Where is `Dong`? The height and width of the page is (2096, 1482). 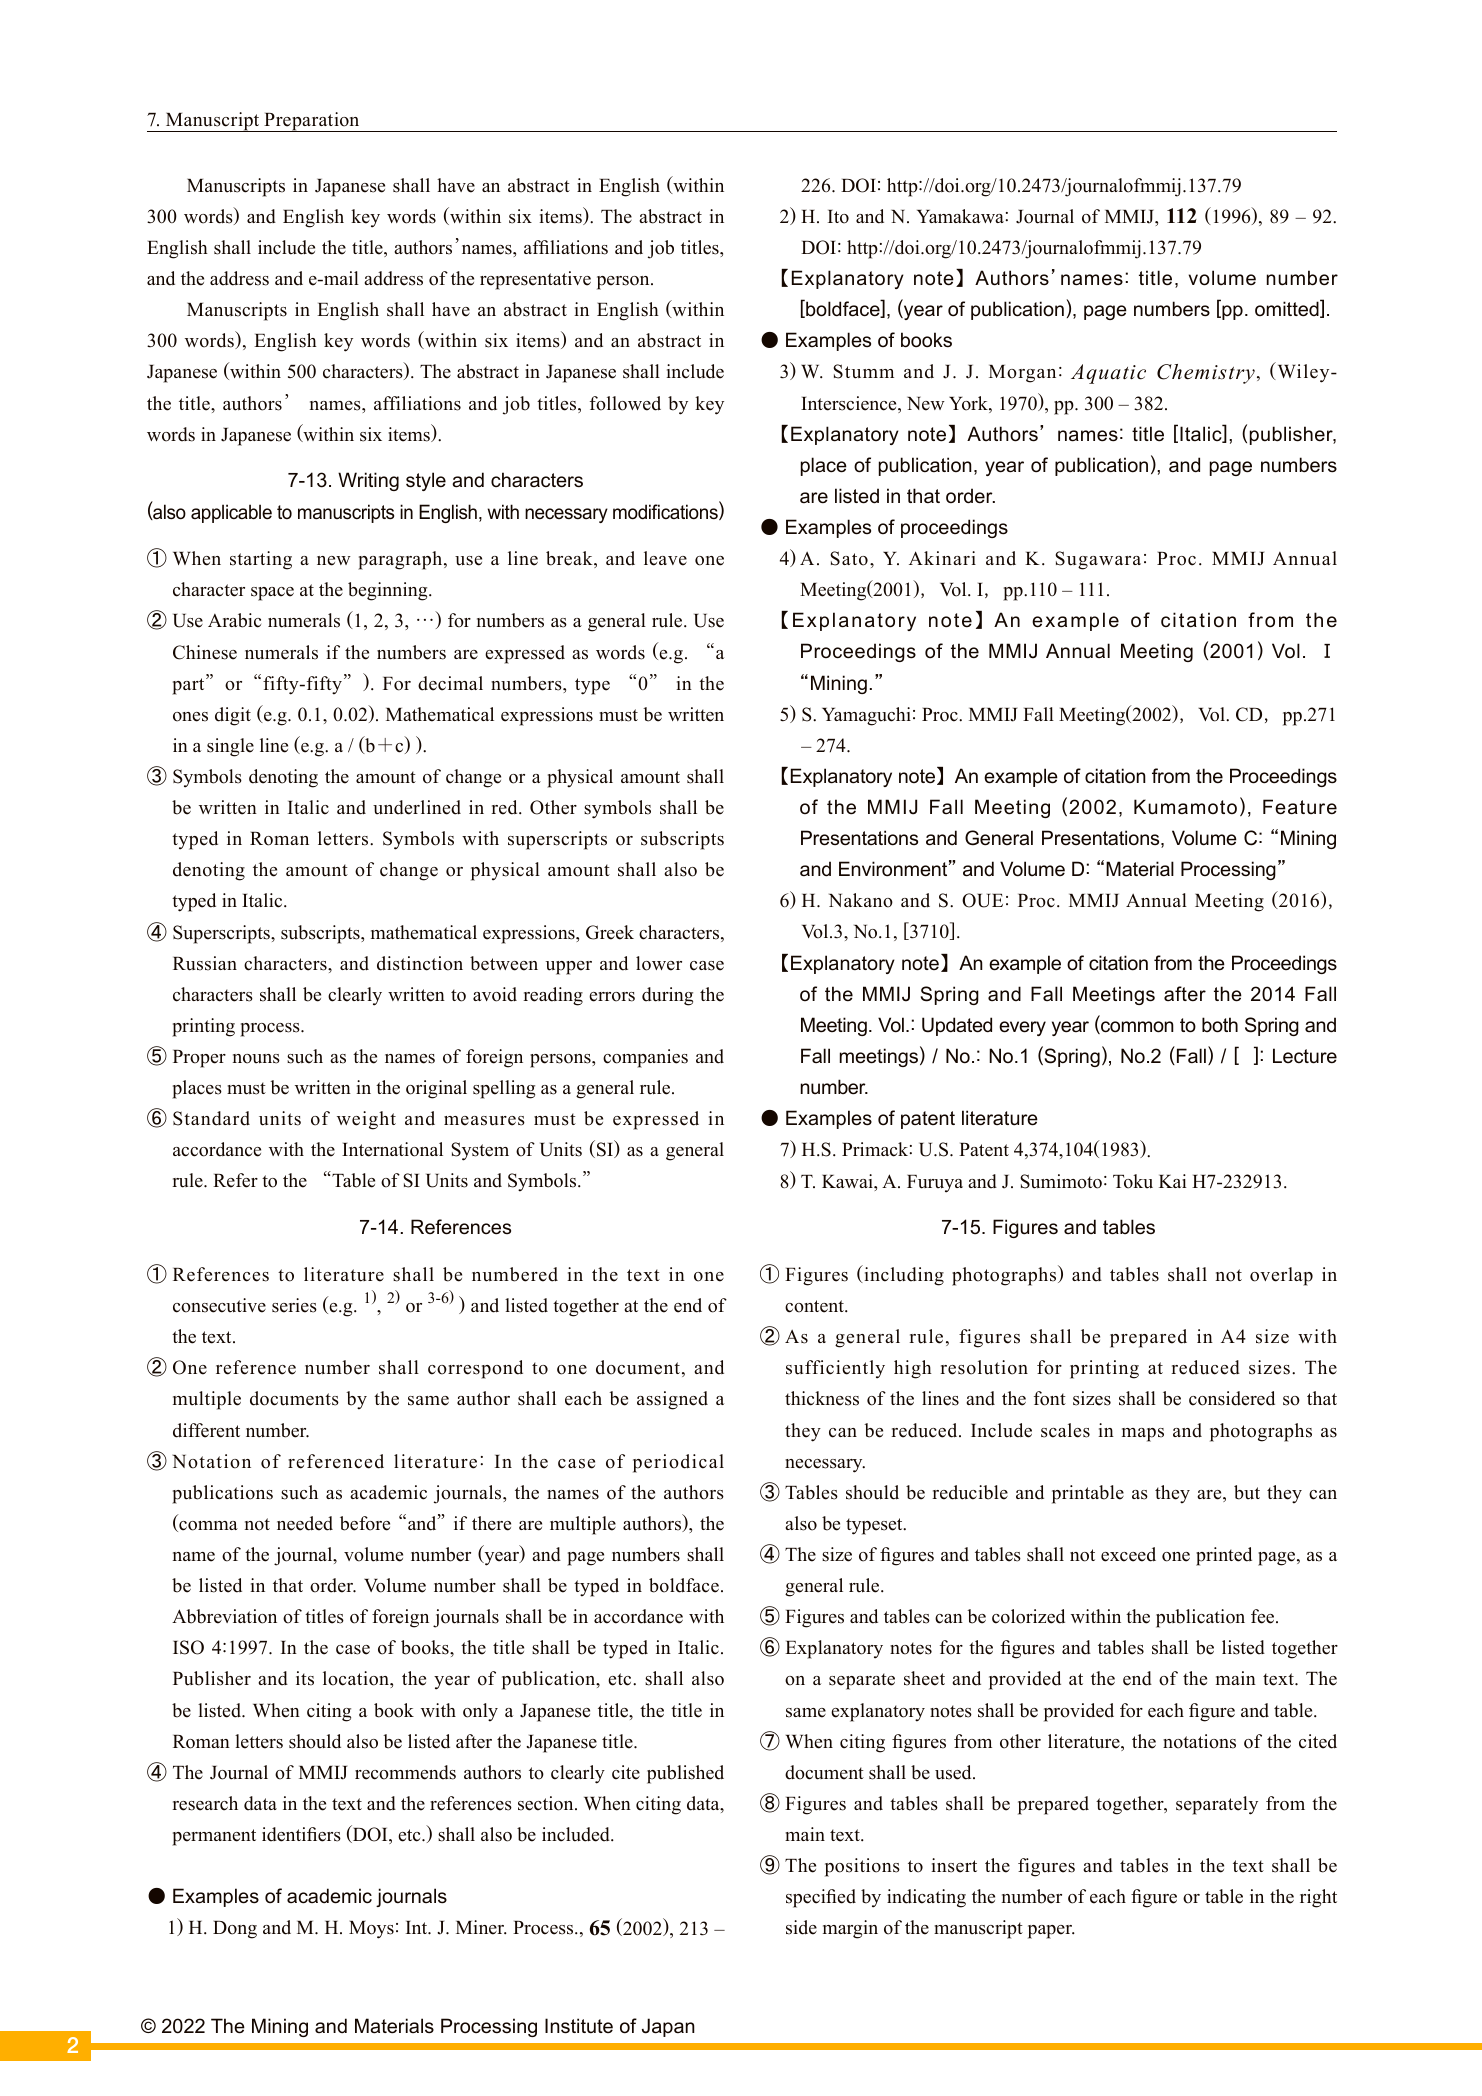 Dong is located at coordinates (235, 1930).
